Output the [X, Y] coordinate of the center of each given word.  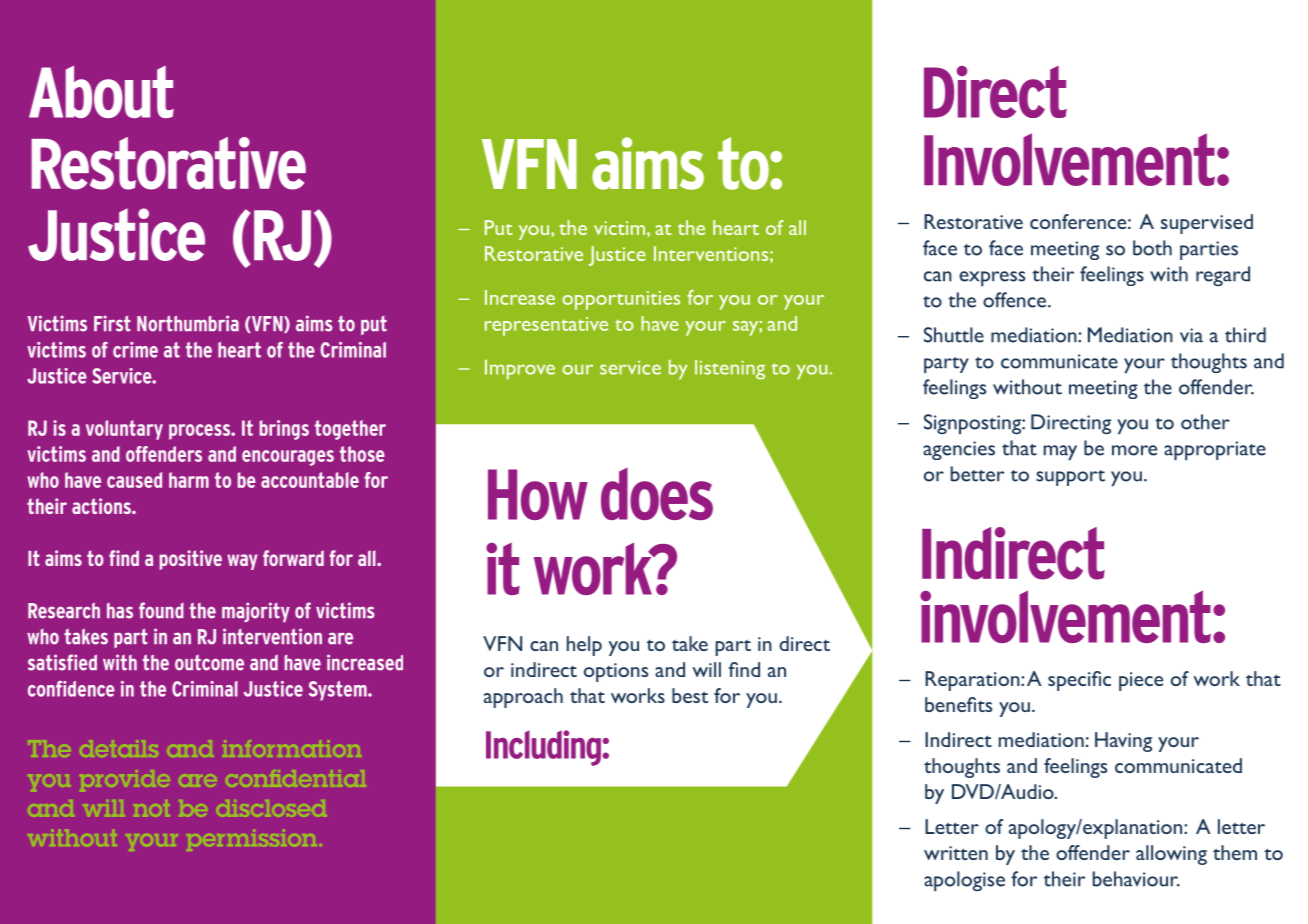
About [101, 92]
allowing [1171, 855]
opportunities [621, 300]
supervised [1207, 224]
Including [544, 748]
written [956, 853]
